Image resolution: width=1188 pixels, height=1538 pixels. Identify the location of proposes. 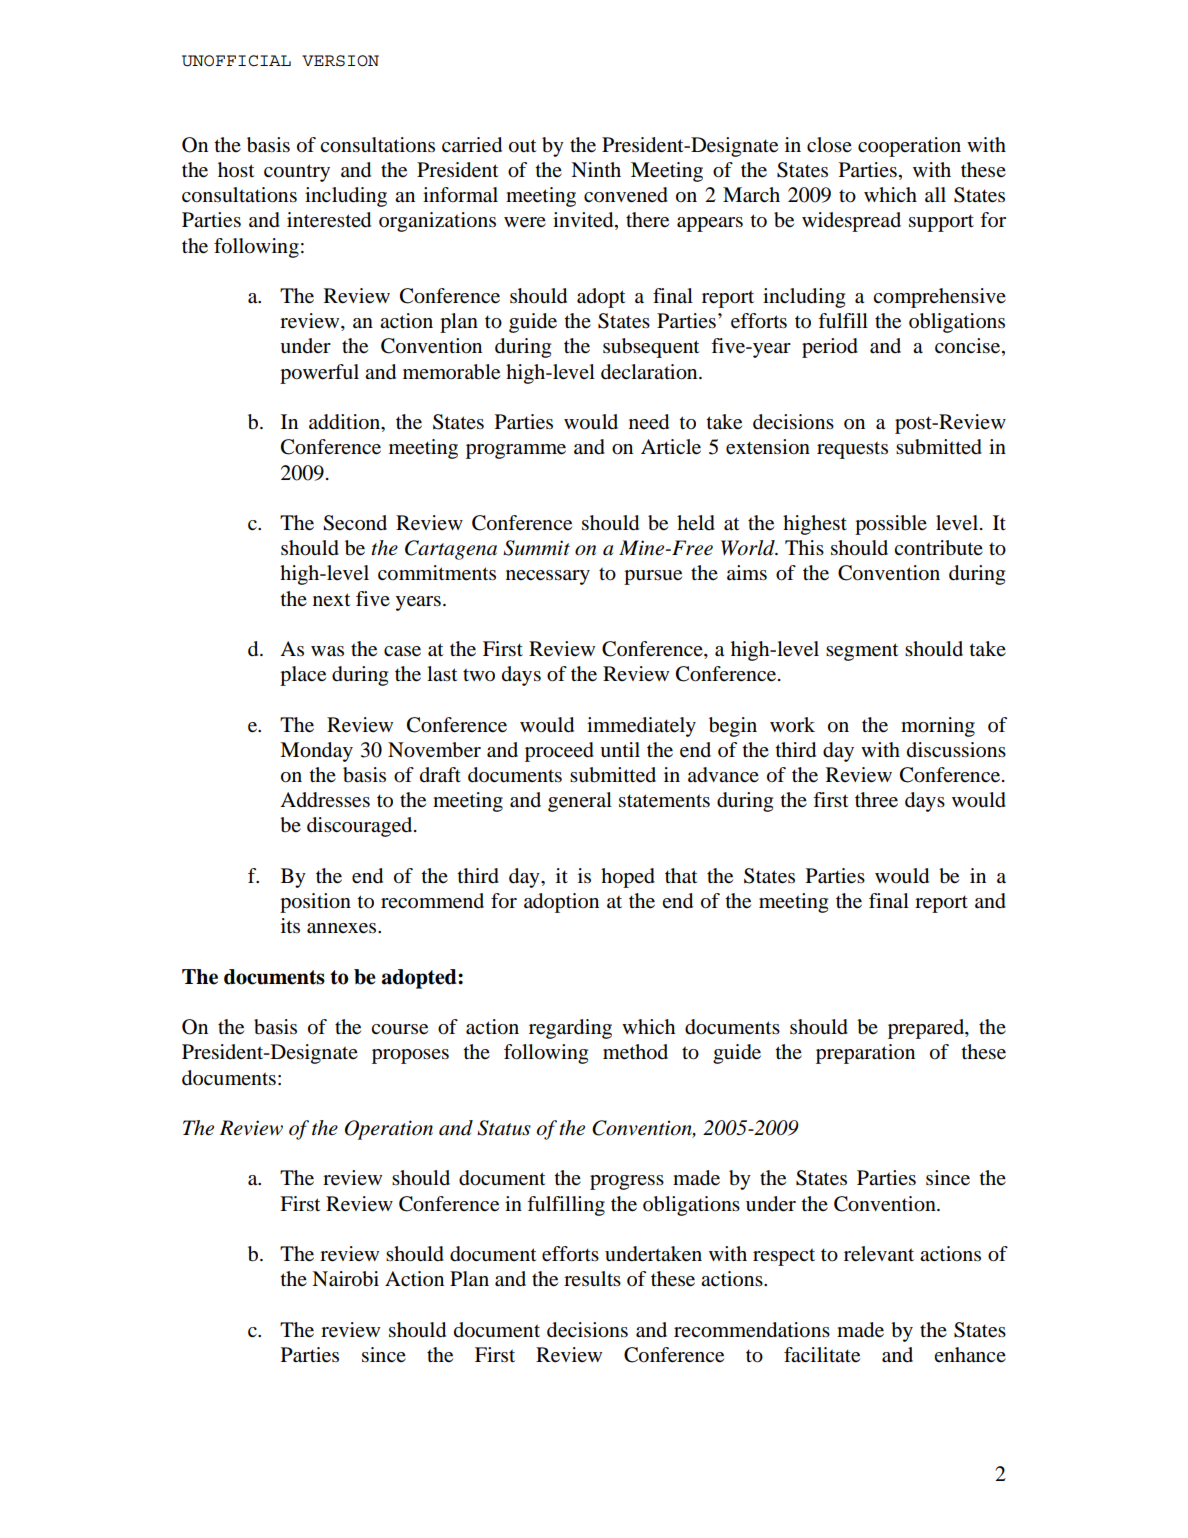
(410, 1056).
